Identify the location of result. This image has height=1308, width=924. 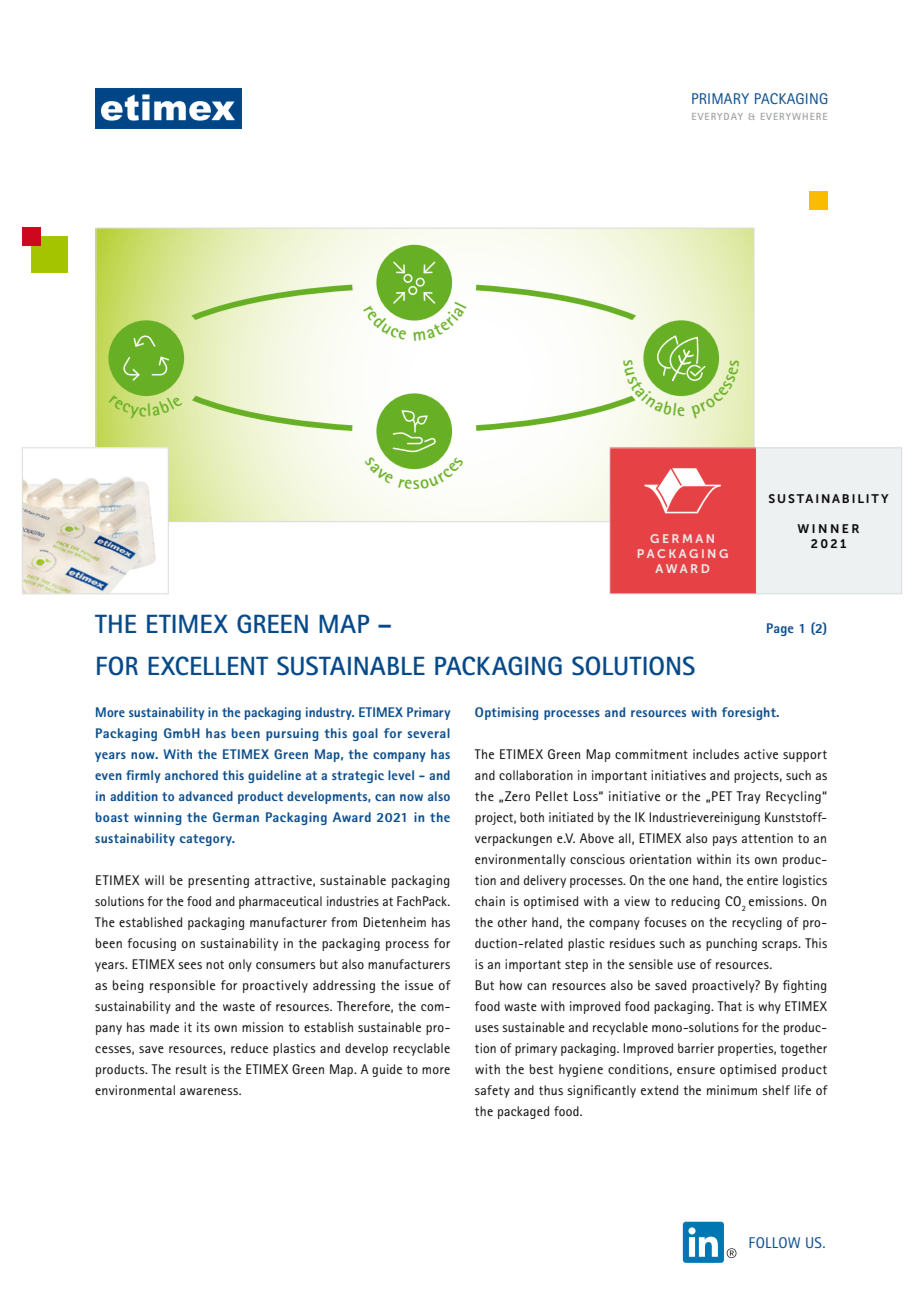
(191, 1069).
